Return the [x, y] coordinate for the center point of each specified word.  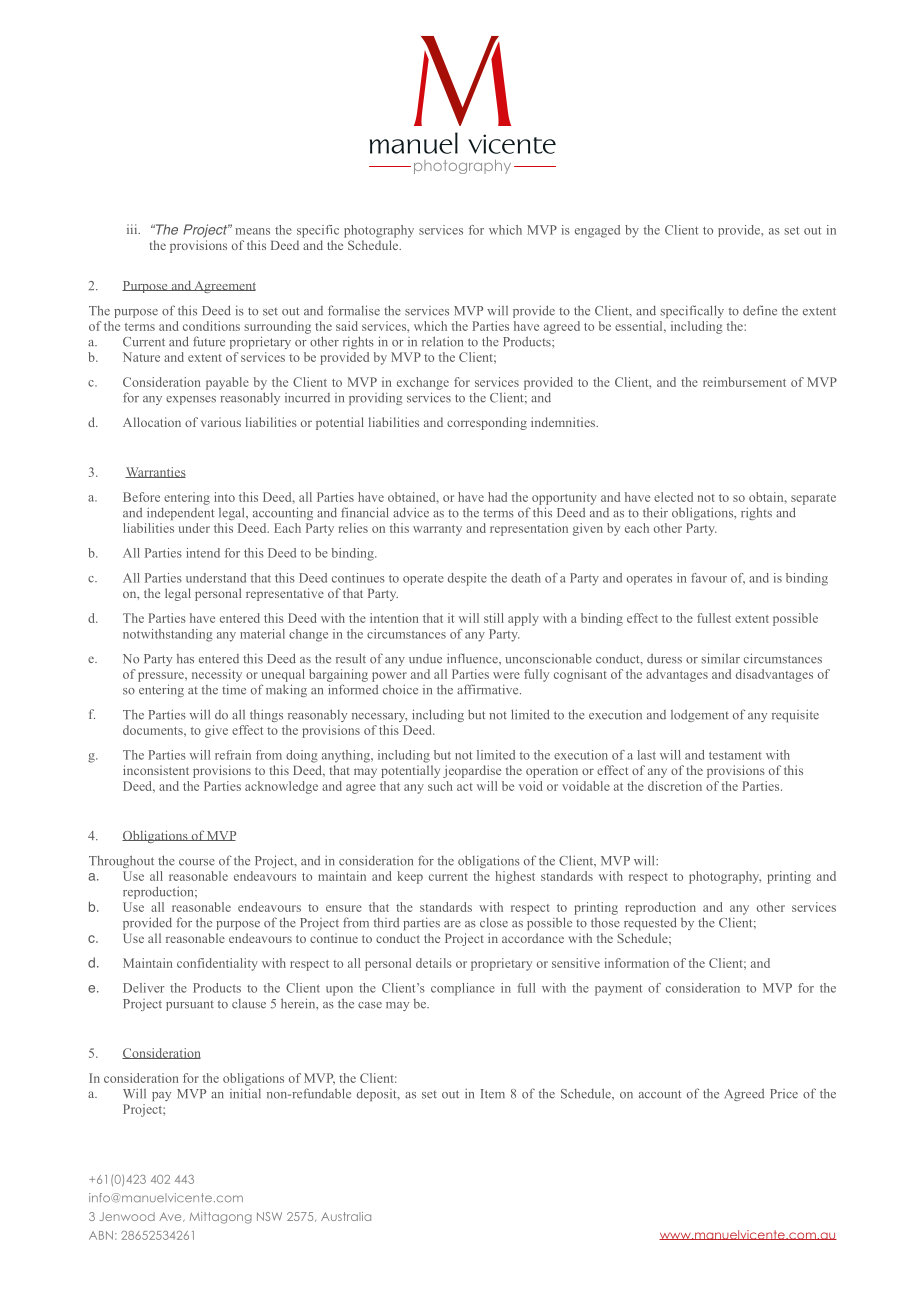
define [760, 310]
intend [203, 553]
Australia [346, 1216]
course [197, 862]
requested [650, 923]
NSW [269, 1216]
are [452, 924]
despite [467, 579]
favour [709, 578]
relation [442, 341]
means [252, 231]
